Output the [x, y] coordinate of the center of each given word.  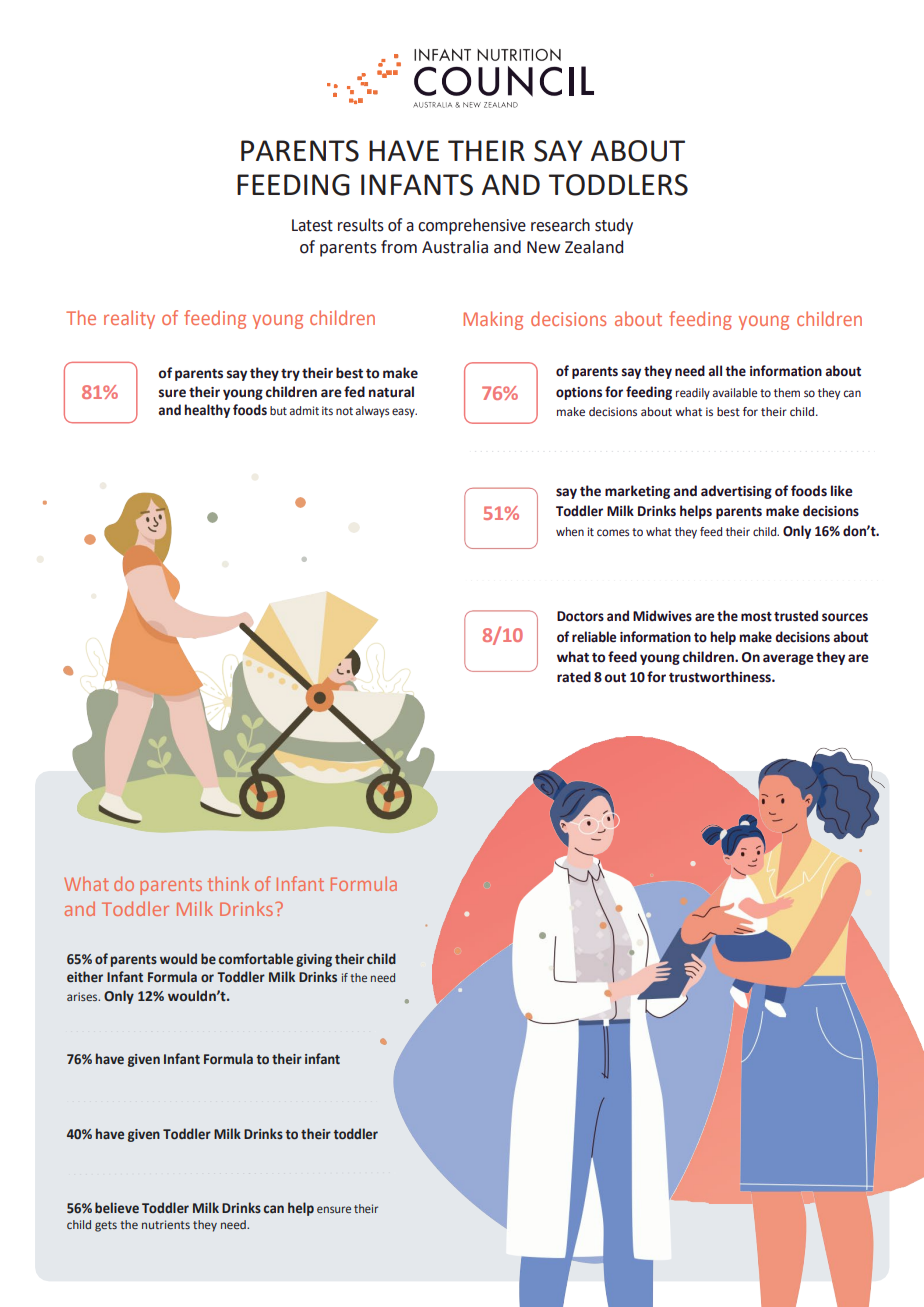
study [614, 226]
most [756, 617]
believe [117, 1208]
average [788, 659]
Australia [455, 247]
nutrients [166, 1224]
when [570, 531]
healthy [207, 411]
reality [129, 319]
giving [314, 960]
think [228, 883]
